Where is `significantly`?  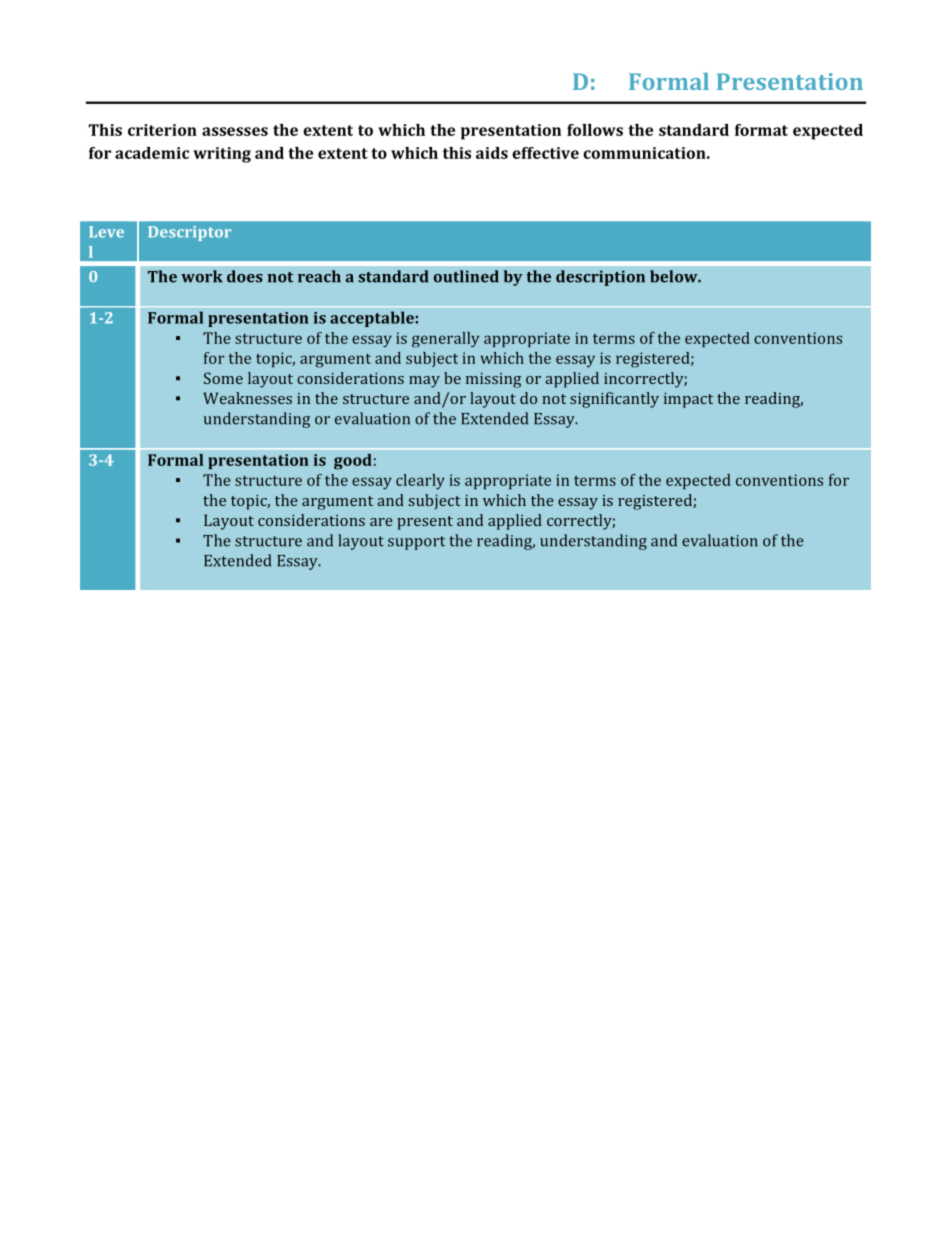 significantly is located at coordinates (614, 400).
